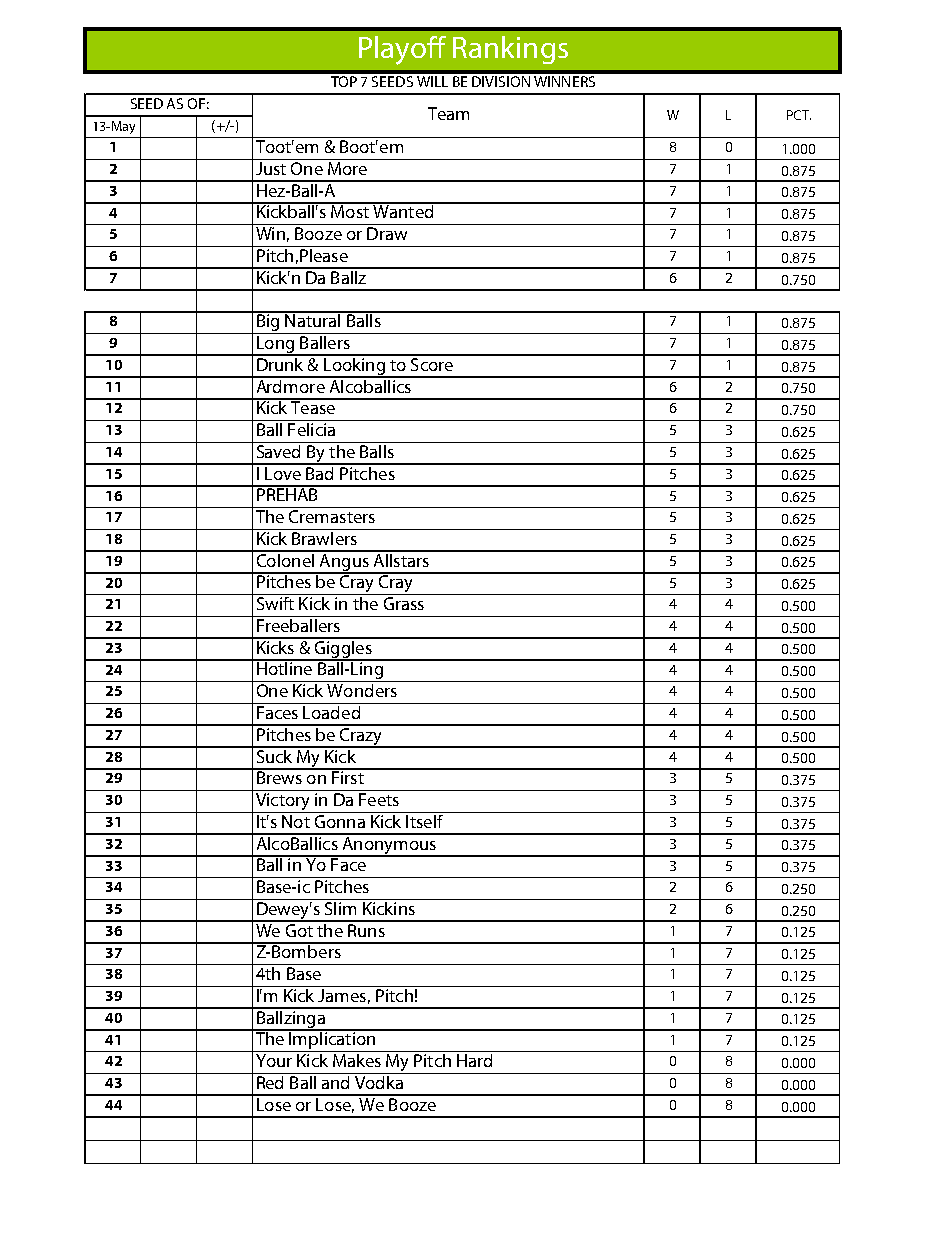  I want to click on Vodka, so click(379, 1081).
